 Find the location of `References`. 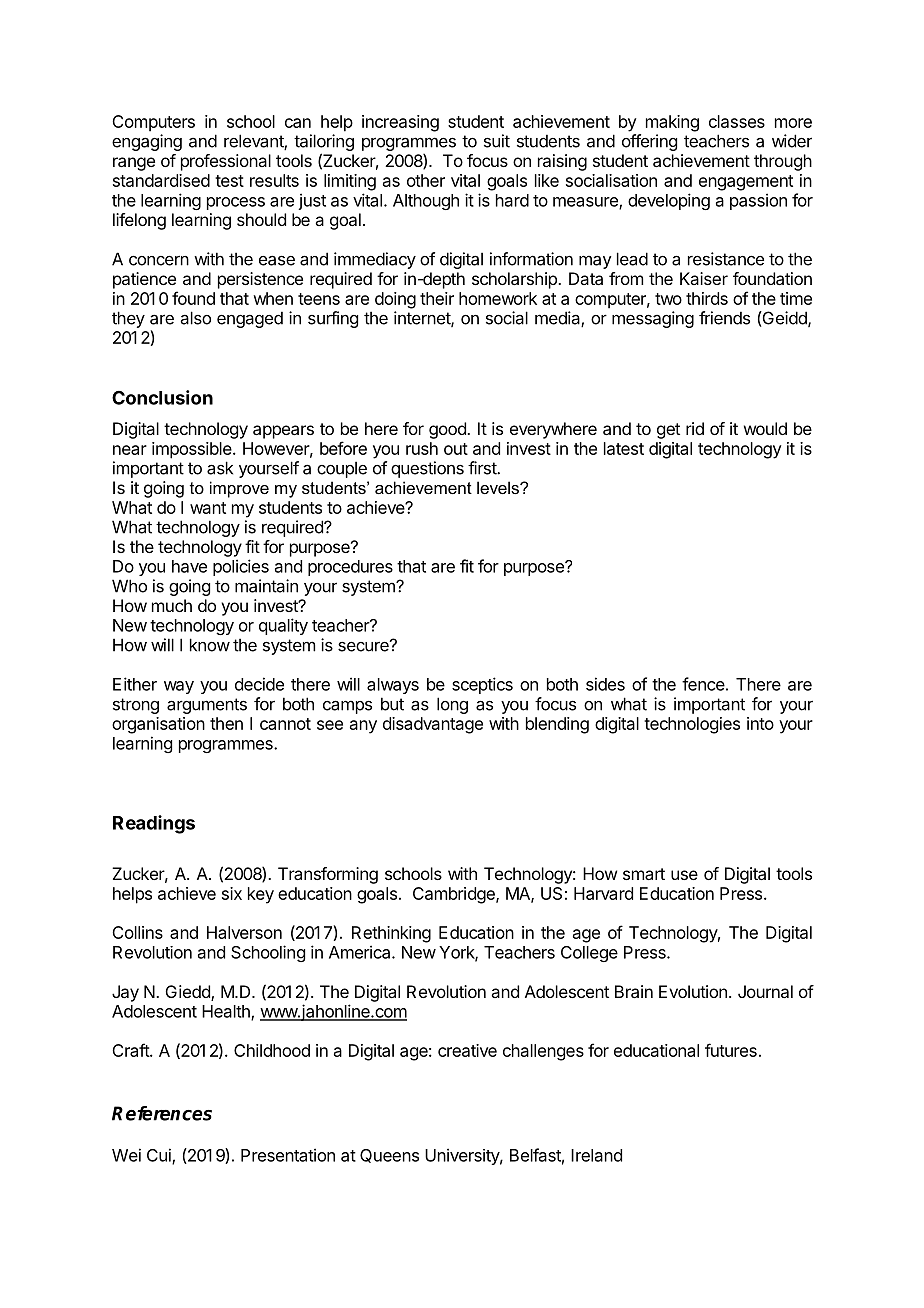

References is located at coordinates (162, 1113).
